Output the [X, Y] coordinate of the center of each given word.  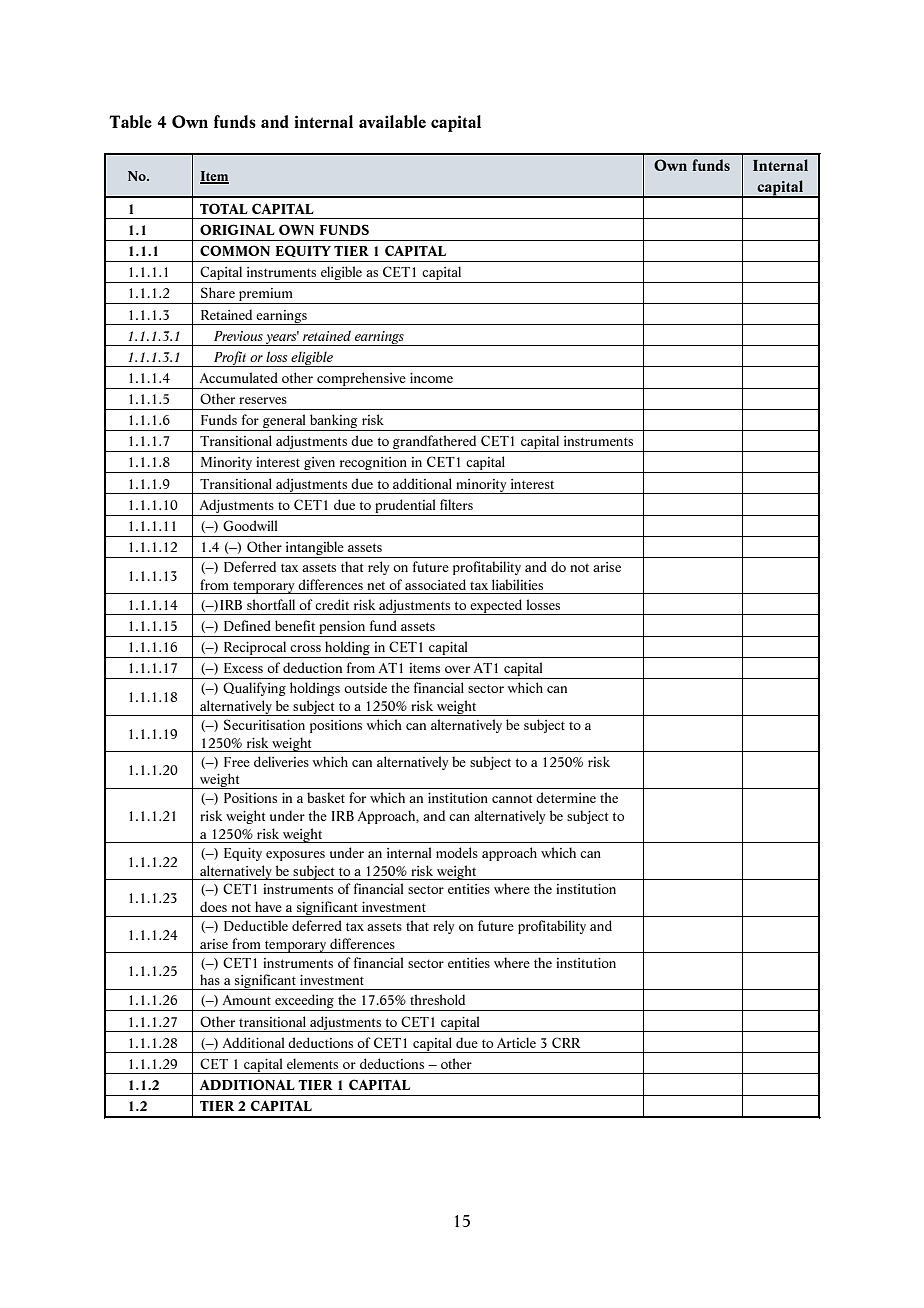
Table [130, 121]
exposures [295, 856]
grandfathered [435, 443]
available [392, 121]
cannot [512, 798]
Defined [247, 625]
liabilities [517, 584]
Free [237, 762]
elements [312, 1063]
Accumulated [239, 377]
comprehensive [361, 380]
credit [332, 604]
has [210, 979]
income [431, 378]
